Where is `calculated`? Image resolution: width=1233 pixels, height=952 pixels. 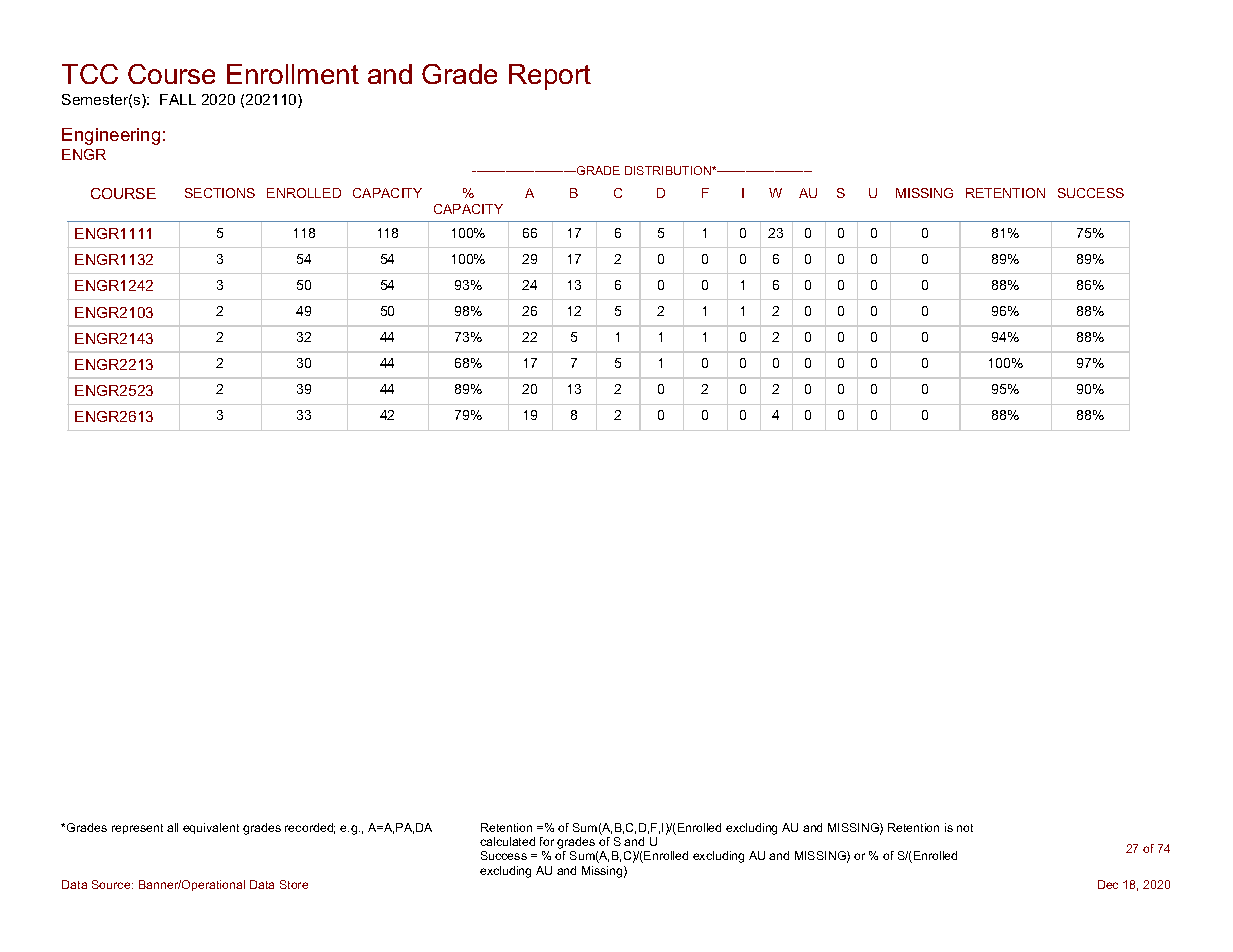 calculated is located at coordinates (507, 841).
